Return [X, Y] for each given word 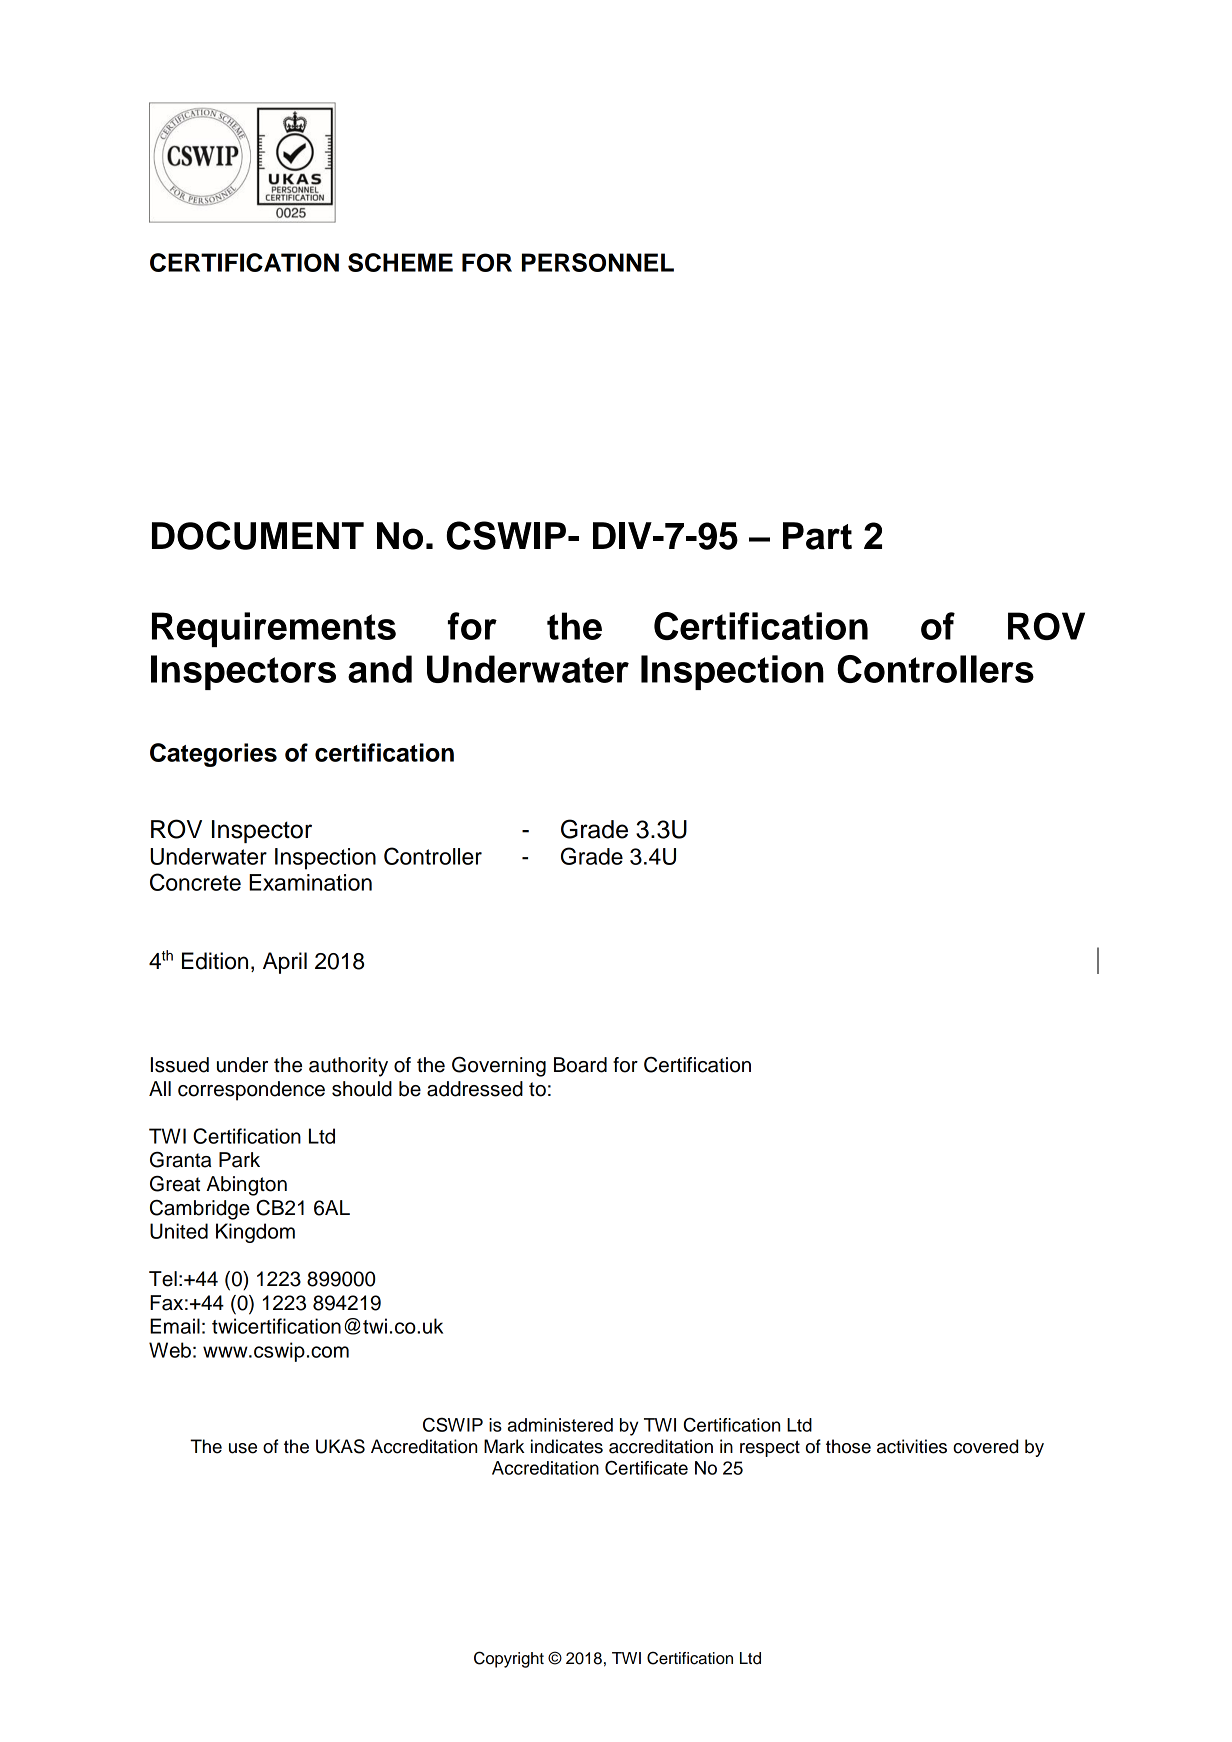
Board [580, 1065]
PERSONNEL [598, 262]
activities [912, 1446]
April [285, 963]
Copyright [509, 1659]
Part [817, 536]
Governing [499, 1067]
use [243, 1448]
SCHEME [400, 262]
